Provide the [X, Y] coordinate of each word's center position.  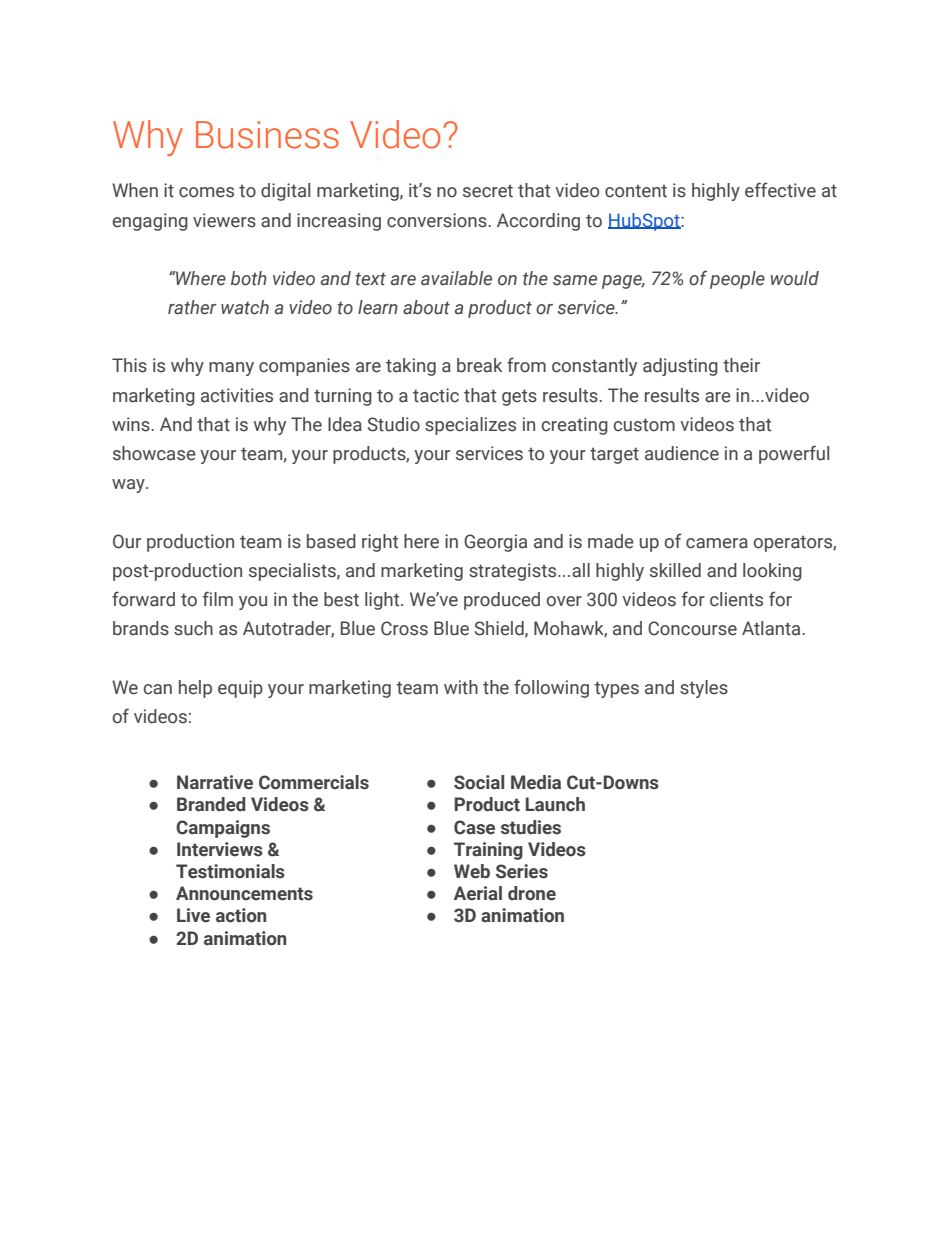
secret [488, 191]
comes [206, 192]
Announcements [244, 893]
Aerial [478, 893]
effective [780, 190]
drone [532, 893]
